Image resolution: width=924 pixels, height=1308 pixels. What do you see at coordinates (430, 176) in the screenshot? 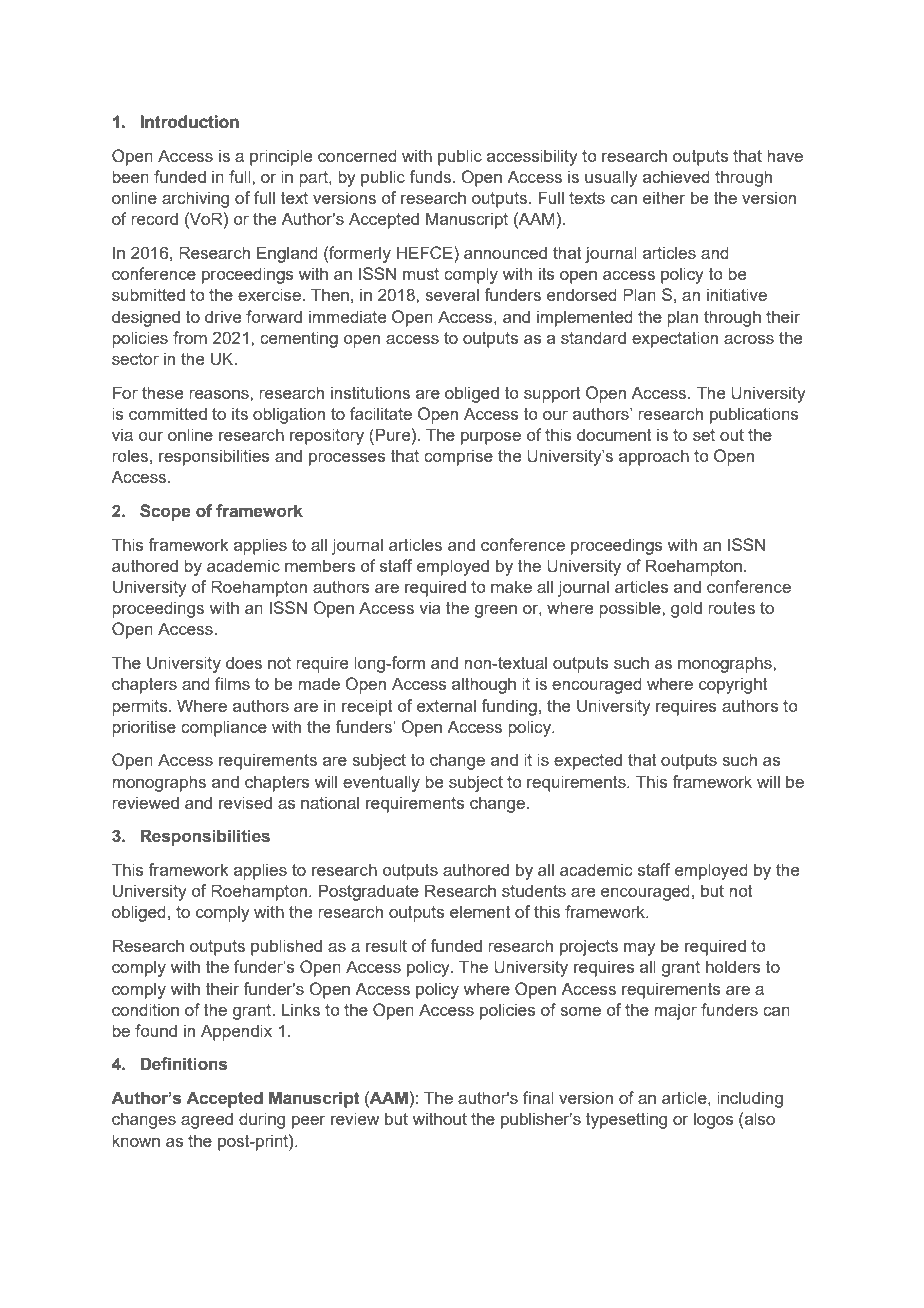
I see `funds` at bounding box center [430, 176].
